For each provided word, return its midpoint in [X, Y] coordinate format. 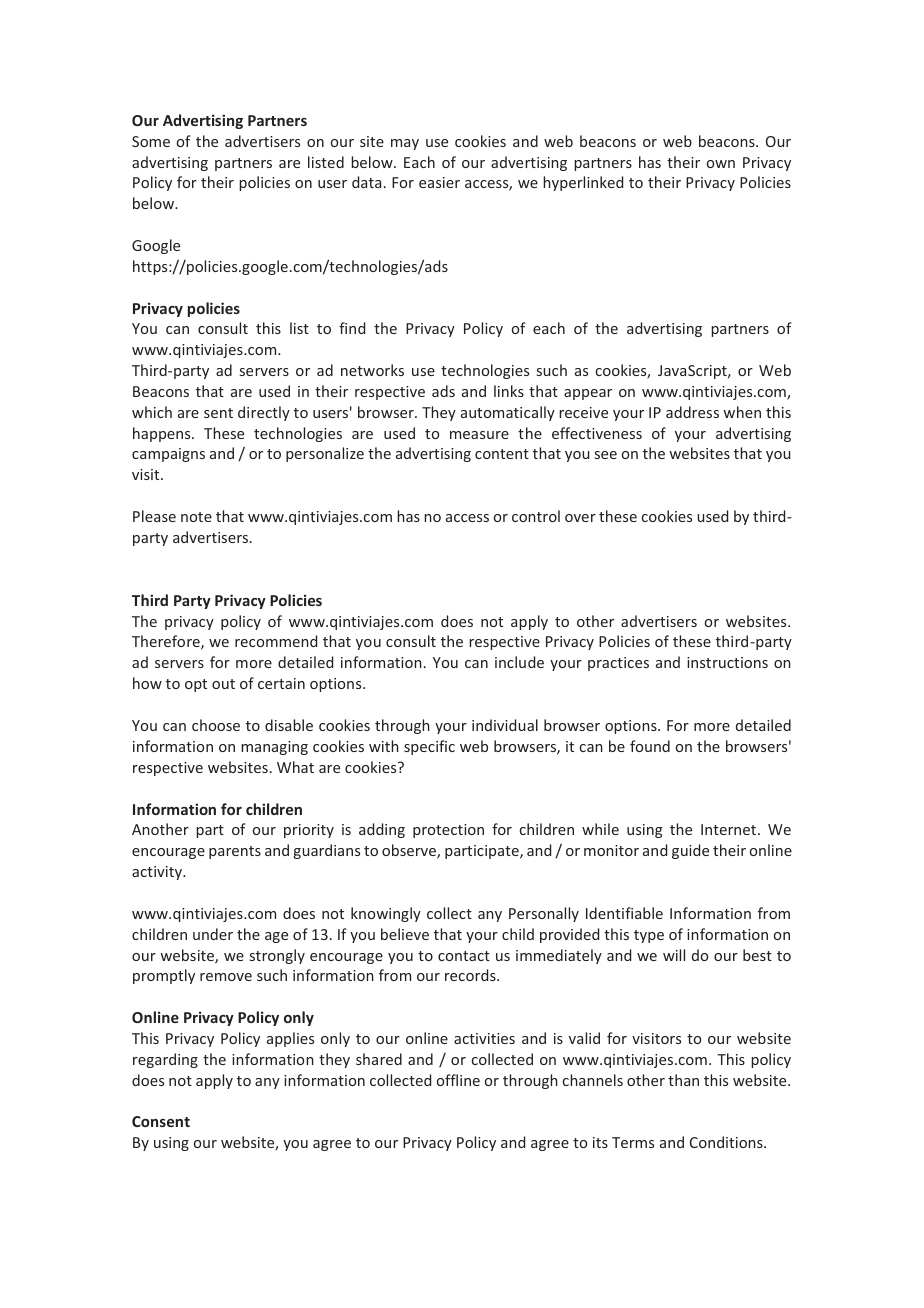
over [580, 518]
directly [264, 413]
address [692, 412]
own [721, 164]
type [649, 936]
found [650, 746]
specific [429, 747]
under [213, 934]
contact [464, 956]
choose [216, 725]
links [509, 391]
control [536, 516]
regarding [165, 1060]
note [196, 517]
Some [151, 141]
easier [439, 182]
